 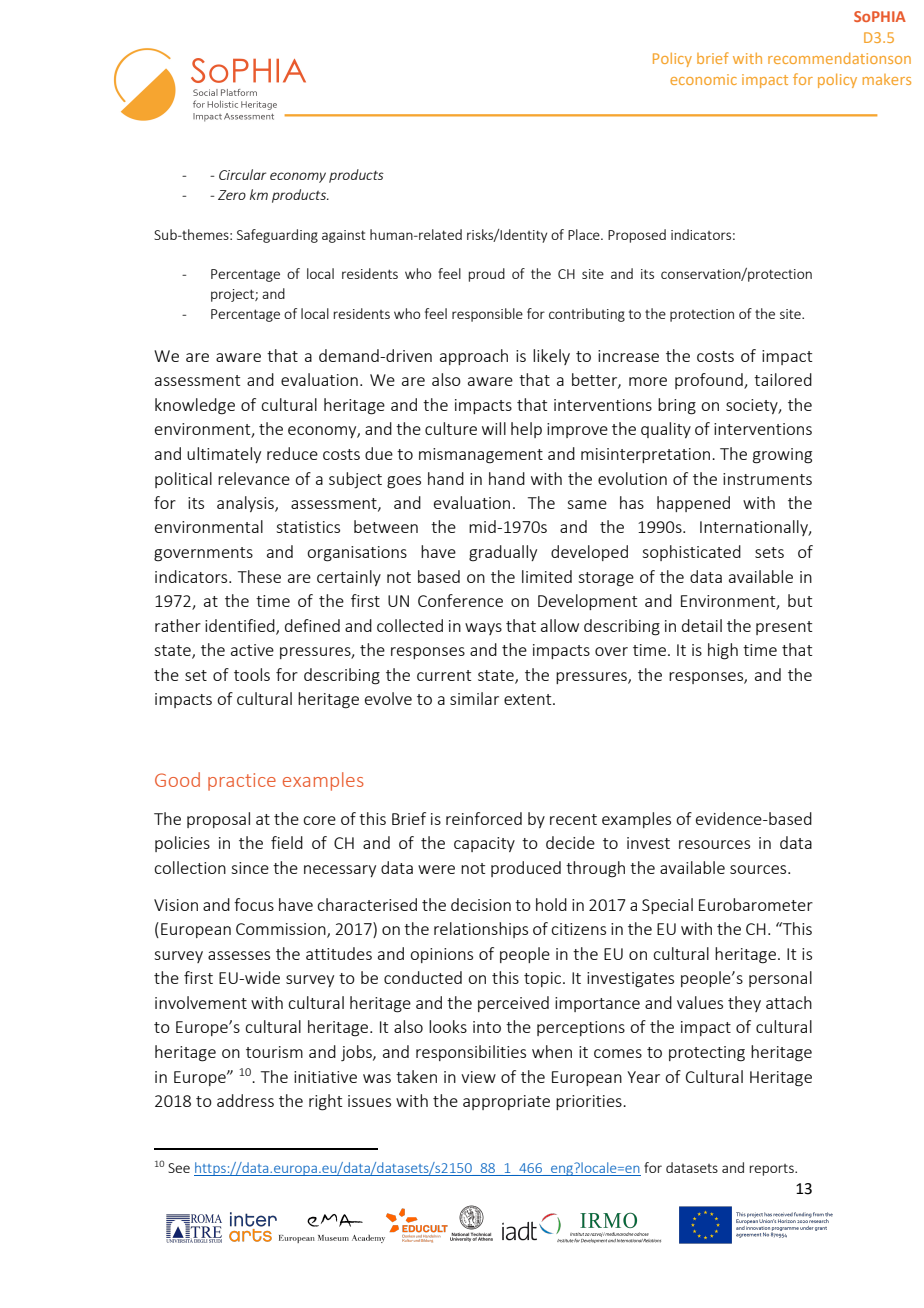 I want to click on personal, so click(x=780, y=979).
